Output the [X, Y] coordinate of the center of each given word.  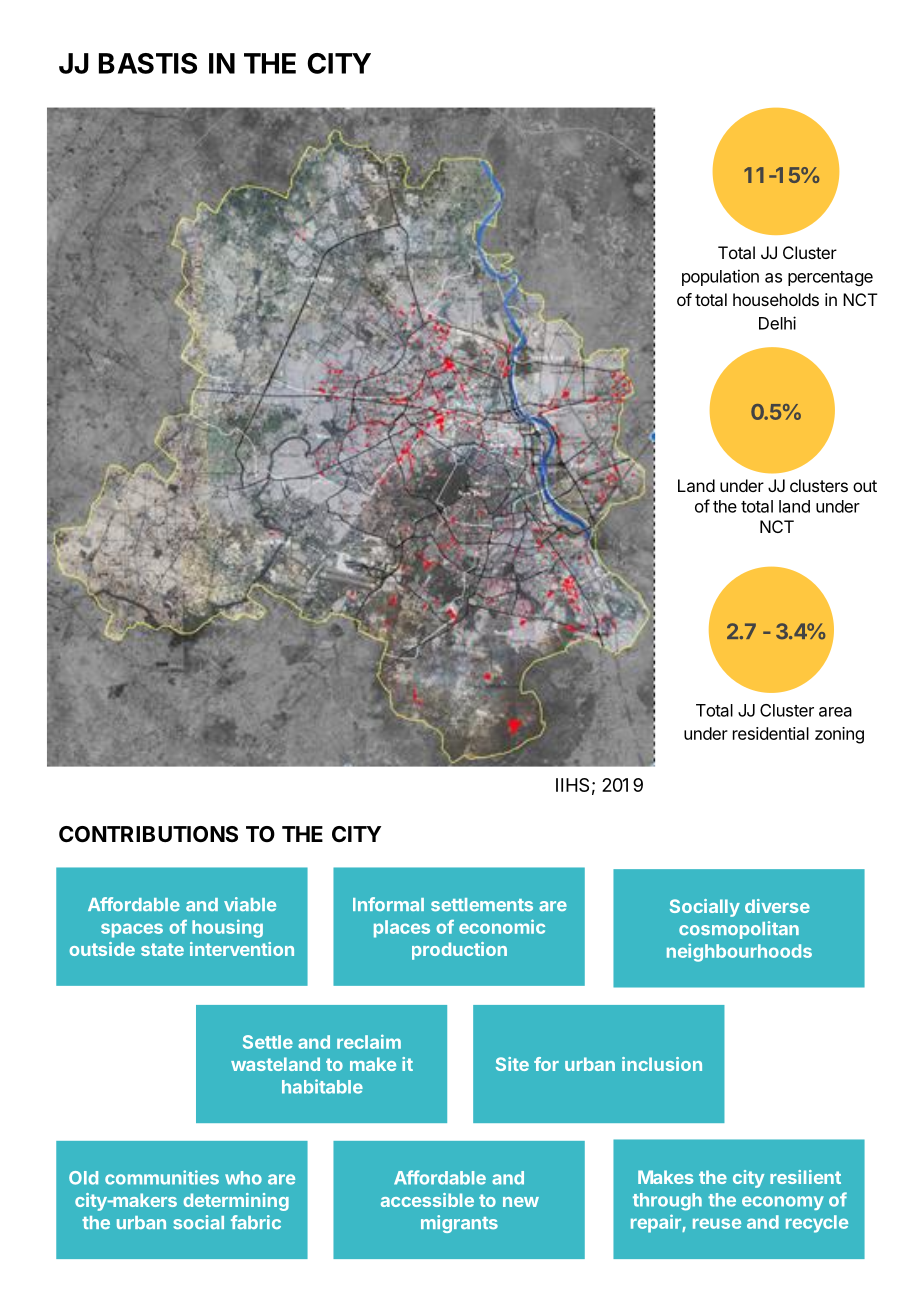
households [776, 299]
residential [771, 733]
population [720, 277]
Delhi [777, 323]
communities [162, 1177]
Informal [388, 904]
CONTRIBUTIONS [148, 834]
